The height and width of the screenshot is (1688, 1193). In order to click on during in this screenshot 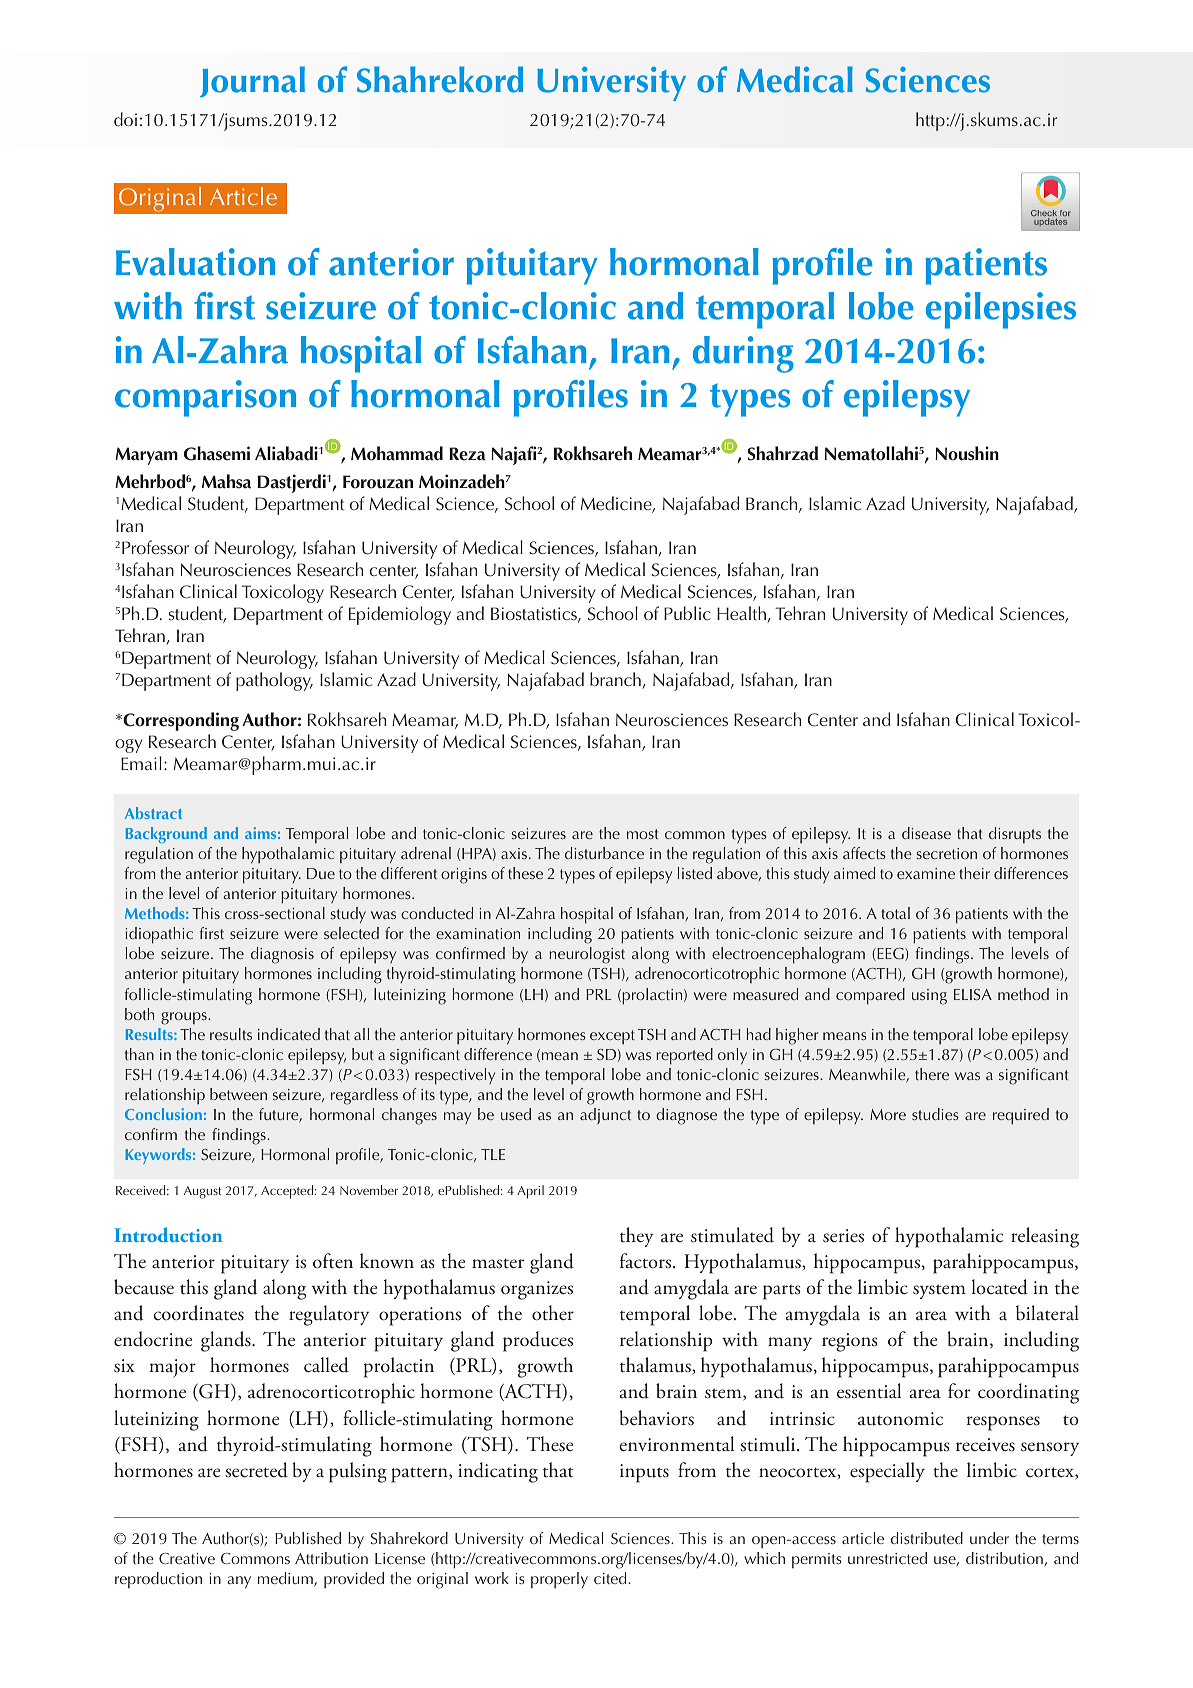, I will do `click(743, 354)`.
